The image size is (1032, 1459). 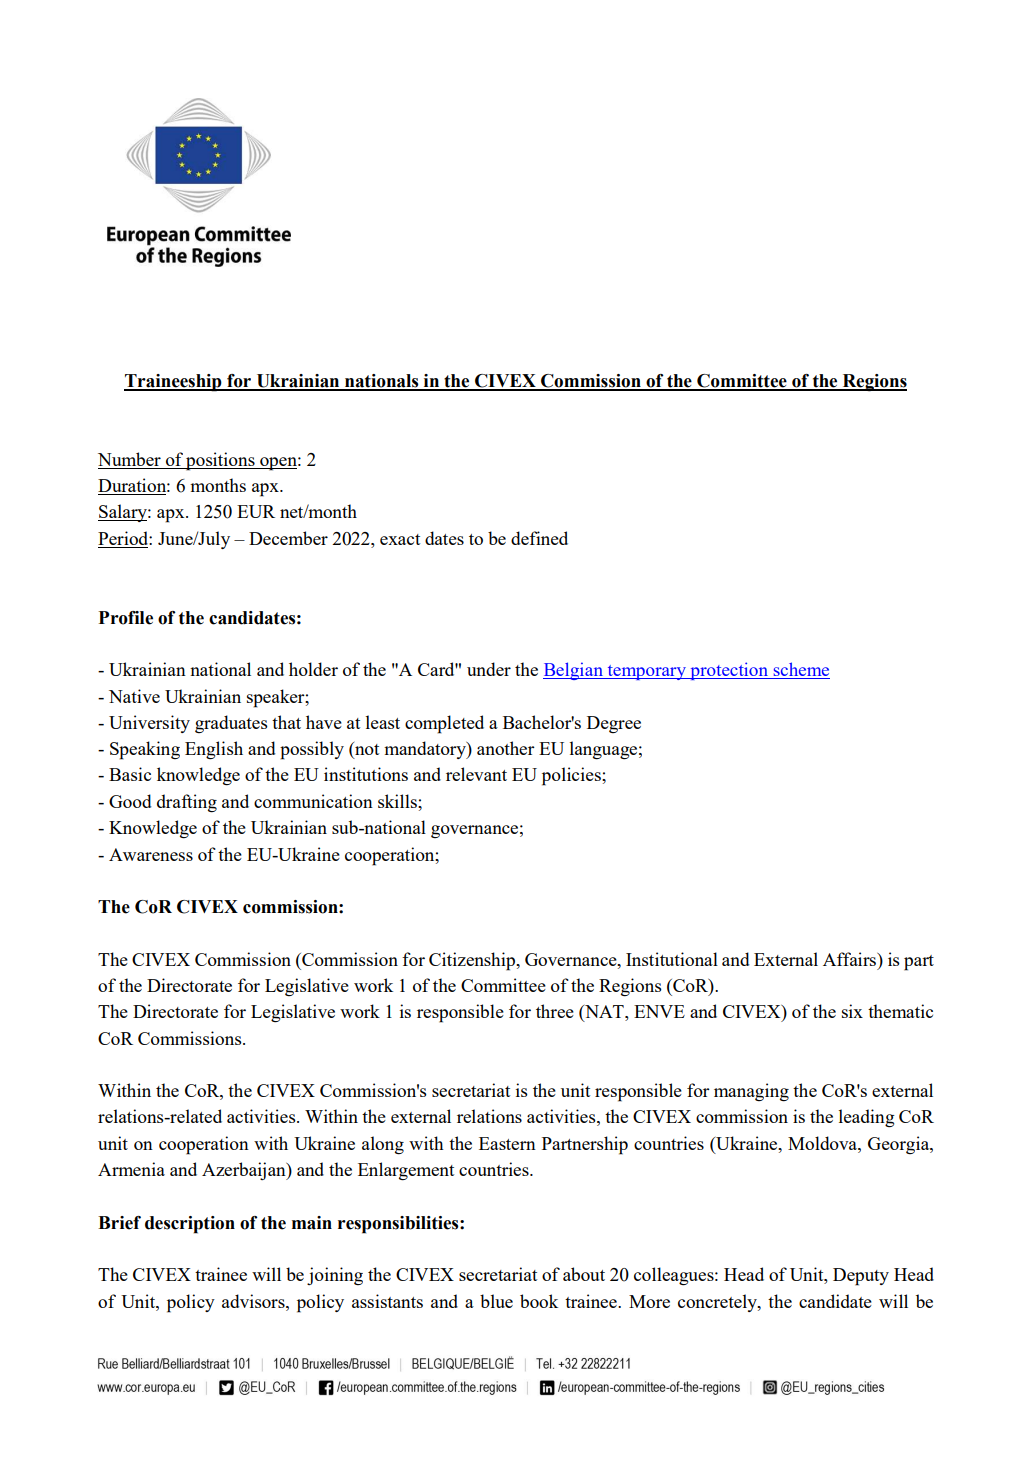 What do you see at coordinates (489, 669) in the screenshot?
I see `under` at bounding box center [489, 669].
